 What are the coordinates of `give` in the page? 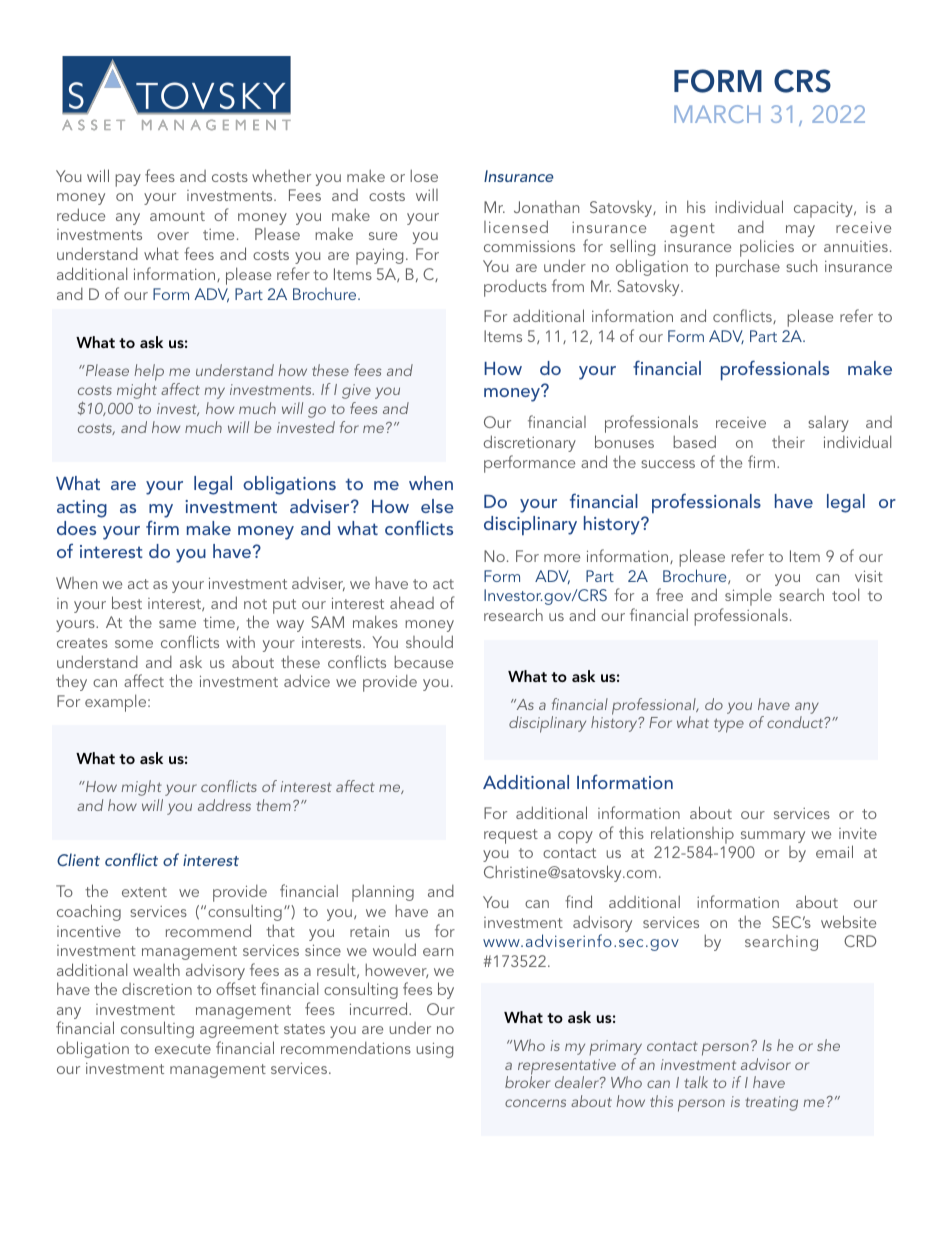 It's located at (356, 391).
